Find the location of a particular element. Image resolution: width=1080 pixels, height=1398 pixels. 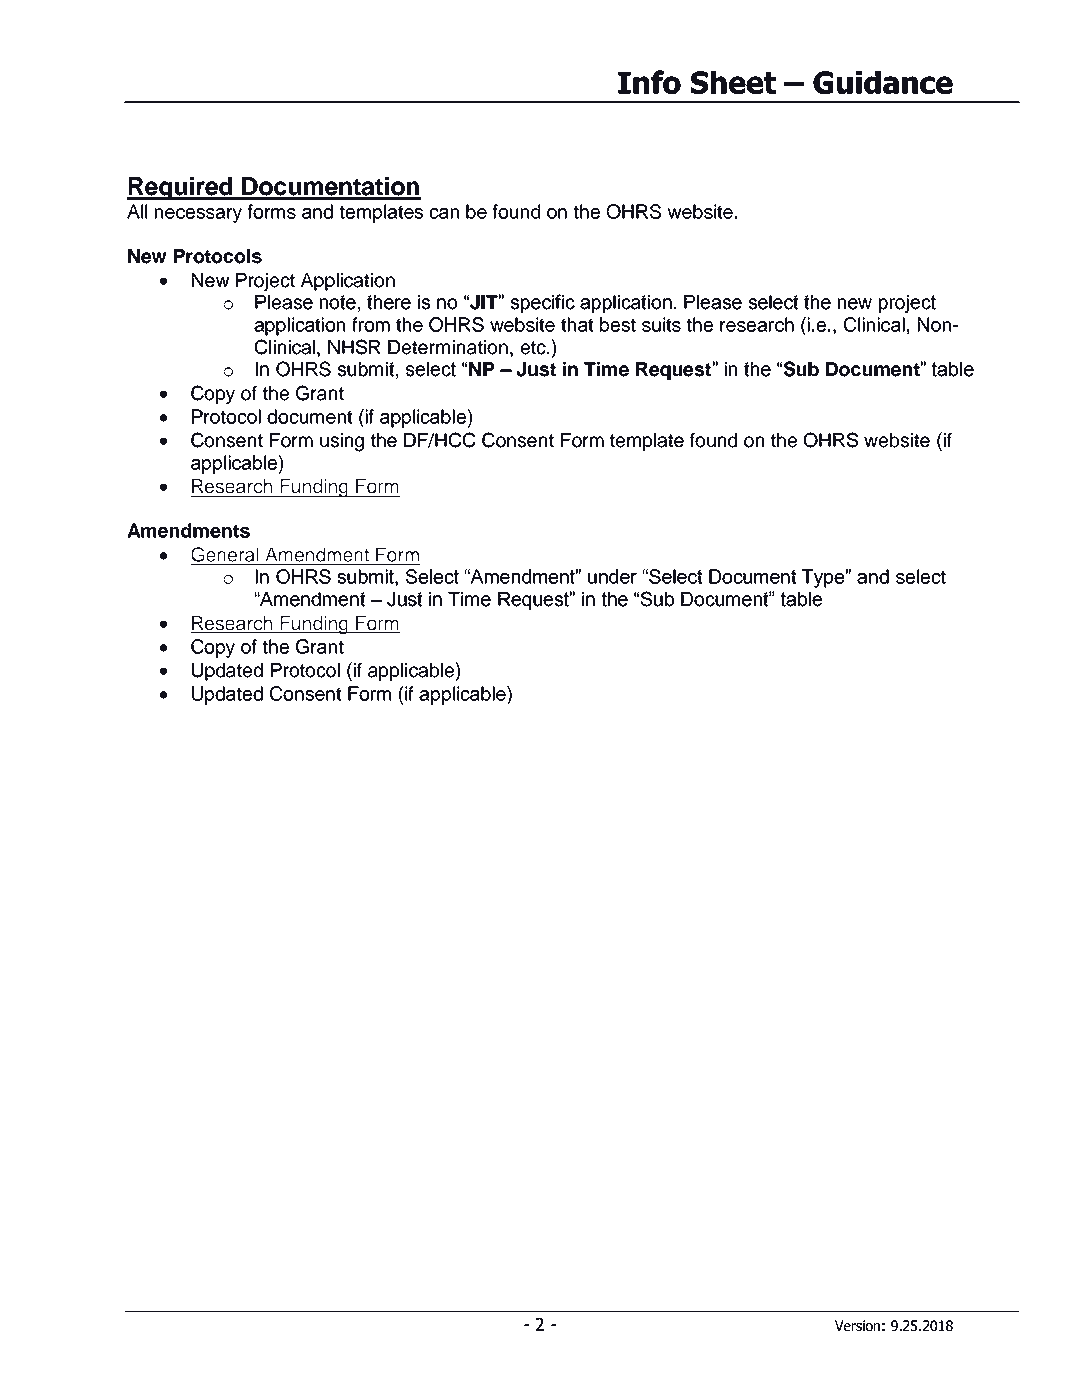

suits is located at coordinates (661, 324).
